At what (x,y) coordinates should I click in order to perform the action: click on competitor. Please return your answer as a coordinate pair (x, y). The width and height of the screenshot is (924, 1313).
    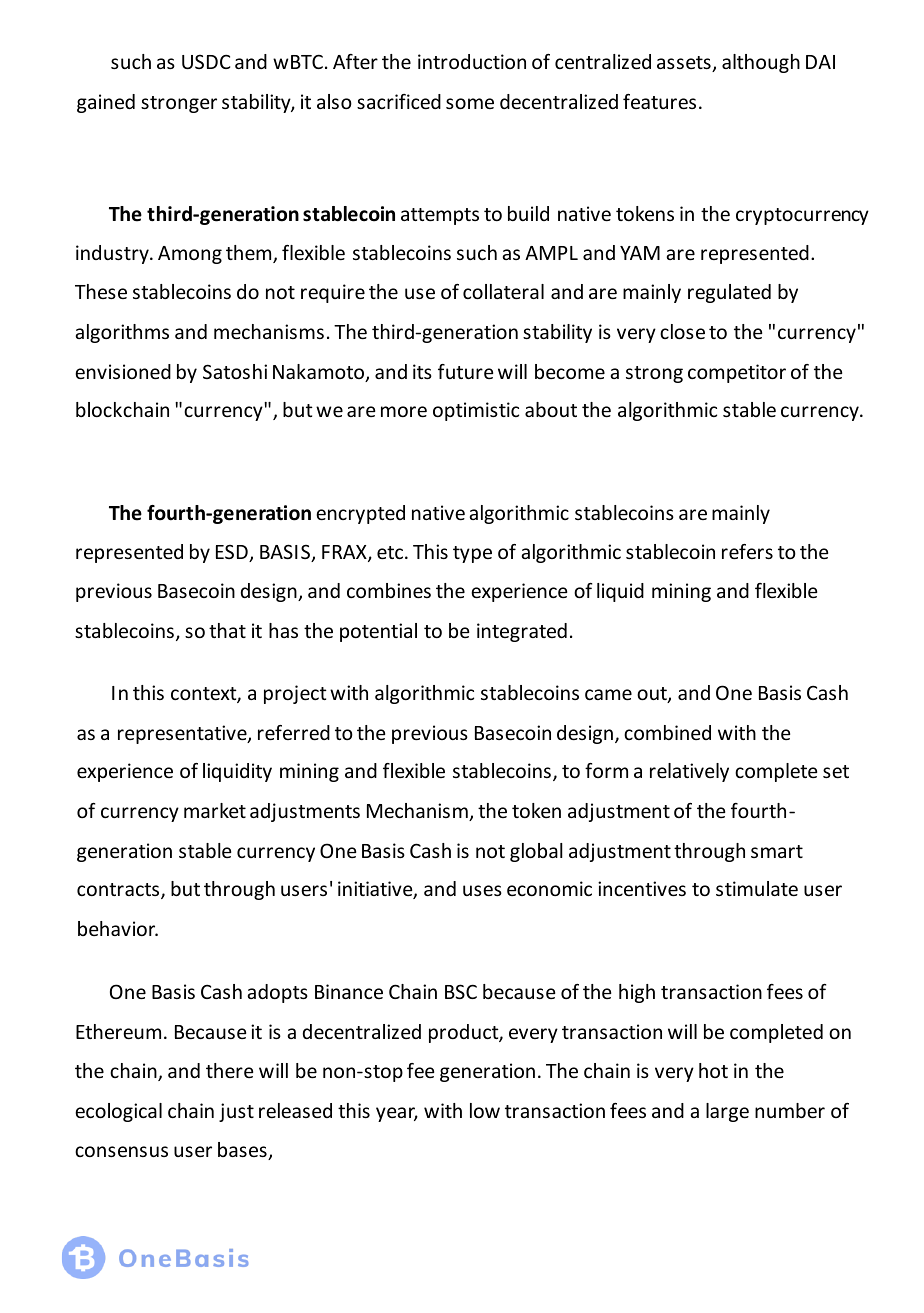
    Looking at the image, I should click on (737, 373).
